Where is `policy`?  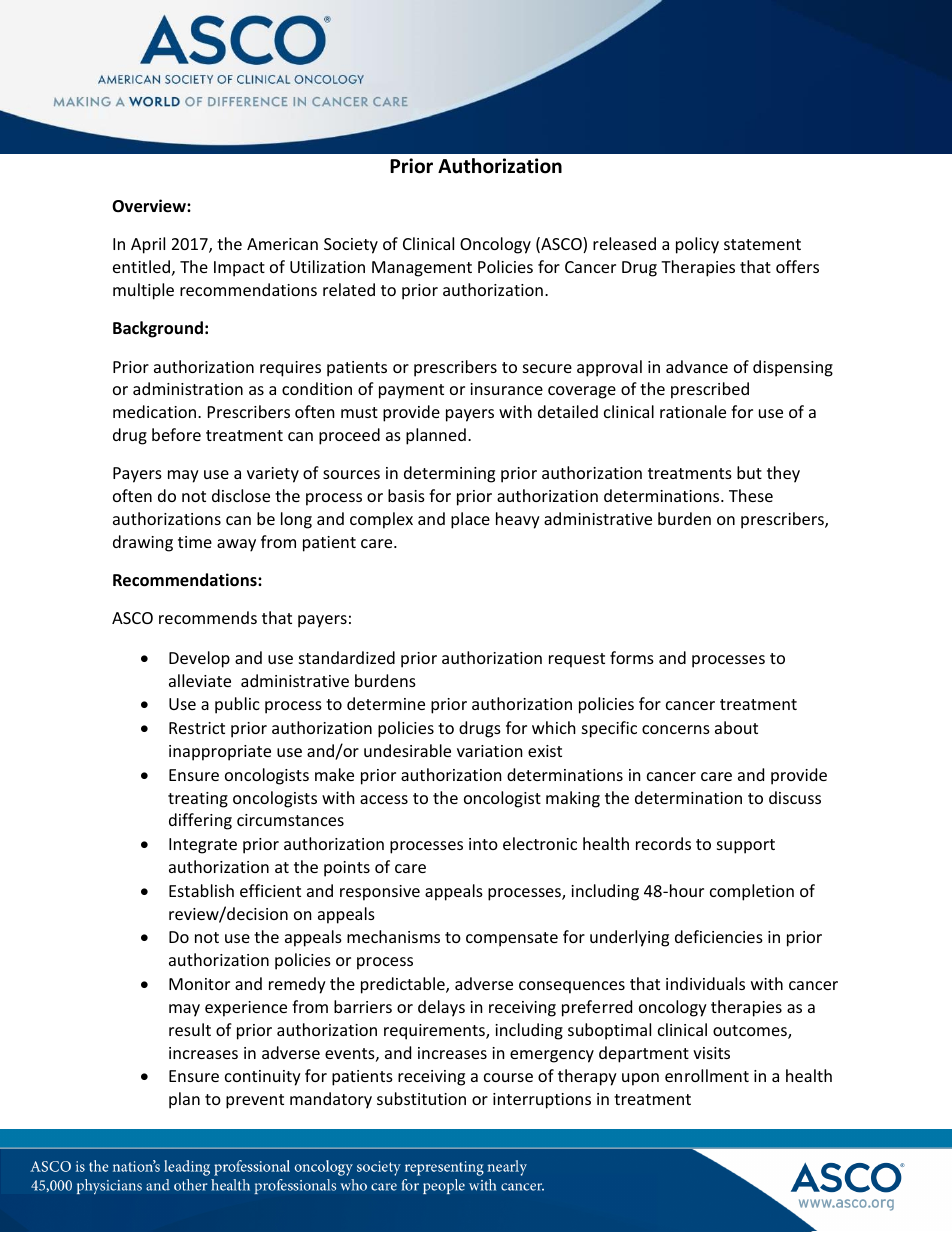
policy is located at coordinates (697, 245).
